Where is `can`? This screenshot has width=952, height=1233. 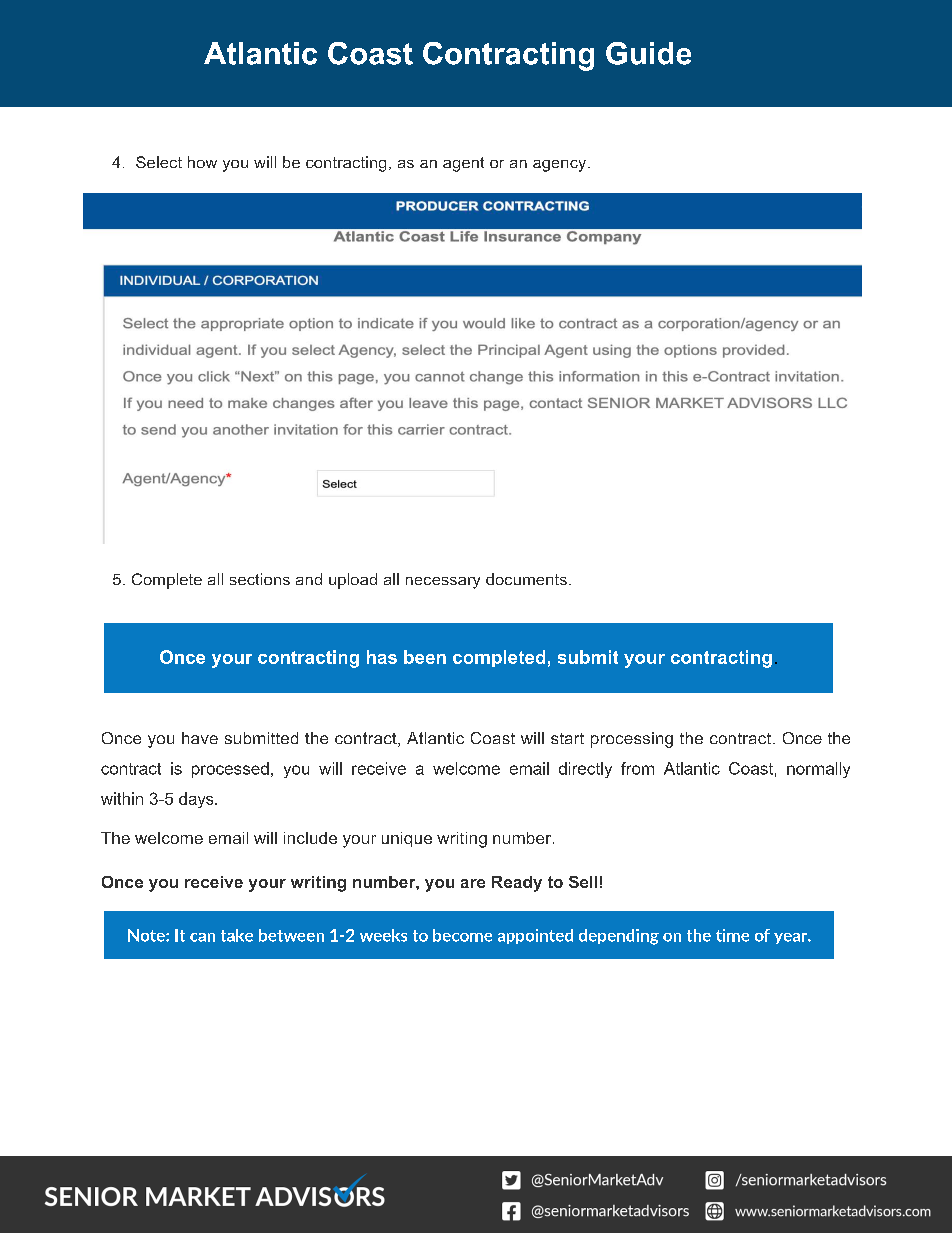 can is located at coordinates (202, 937).
